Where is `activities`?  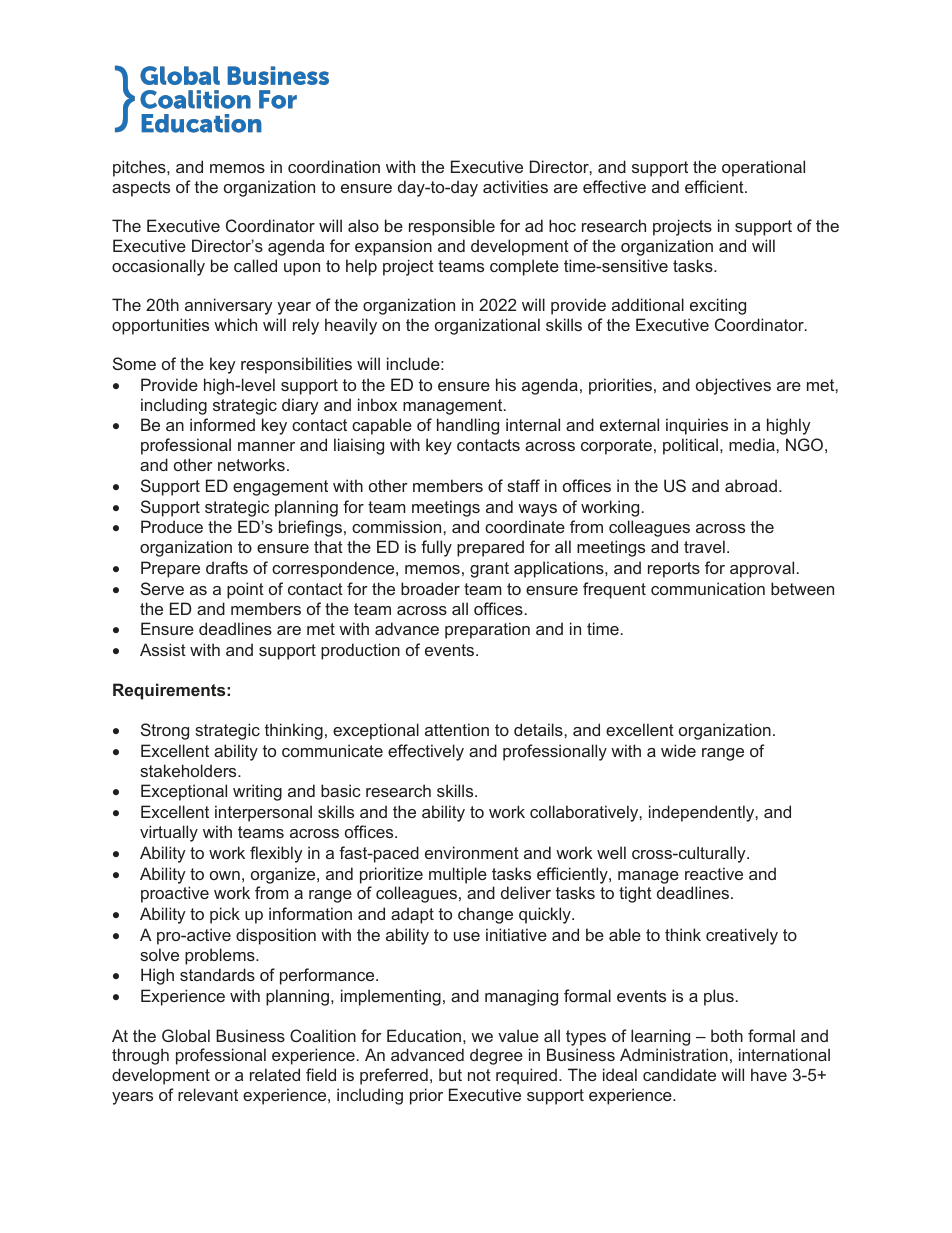
activities is located at coordinates (515, 186).
